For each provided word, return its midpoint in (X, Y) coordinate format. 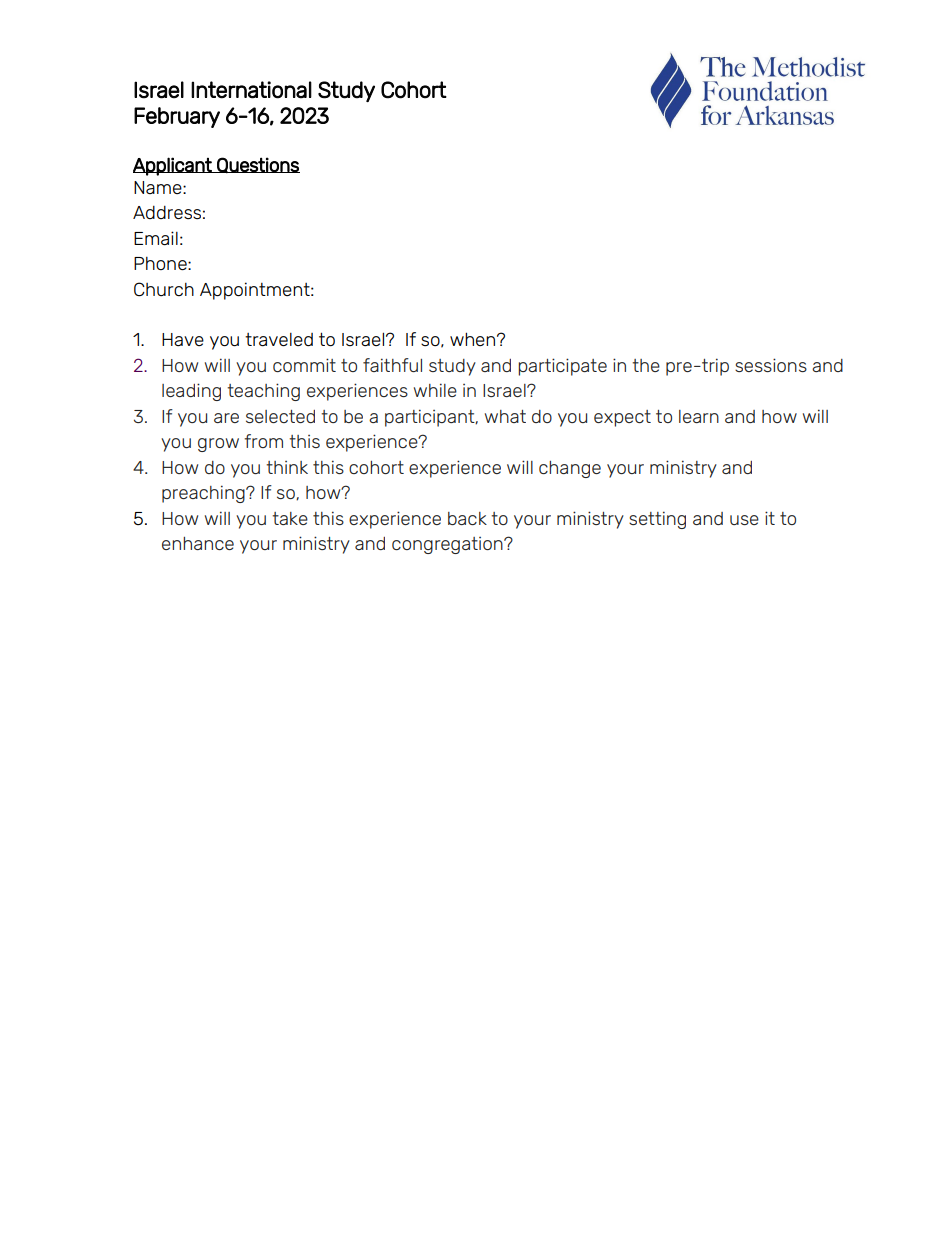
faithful (392, 365)
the (646, 365)
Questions (257, 165)
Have (183, 339)
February (177, 117)
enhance (198, 543)
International (251, 90)
